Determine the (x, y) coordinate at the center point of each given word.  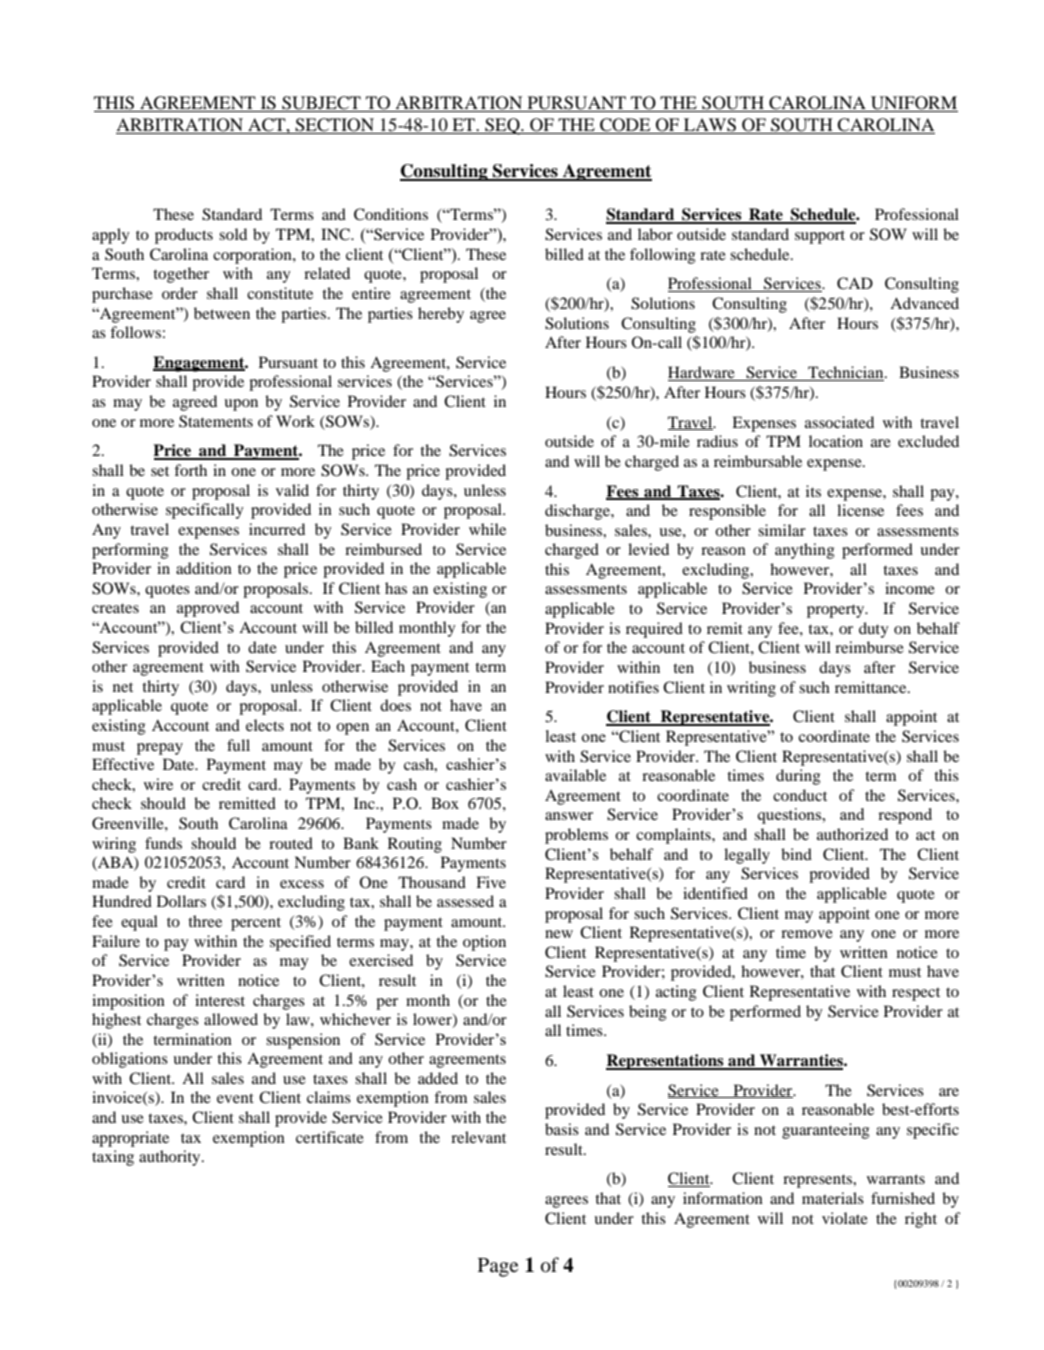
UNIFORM (913, 104)
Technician (846, 373)
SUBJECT (321, 104)
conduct (800, 795)
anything (805, 551)
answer (569, 816)
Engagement (200, 364)
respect (916, 994)
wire (158, 784)
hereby (441, 315)
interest (220, 1000)
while (487, 529)
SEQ (502, 126)
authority (171, 1158)
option (484, 943)
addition (204, 568)
